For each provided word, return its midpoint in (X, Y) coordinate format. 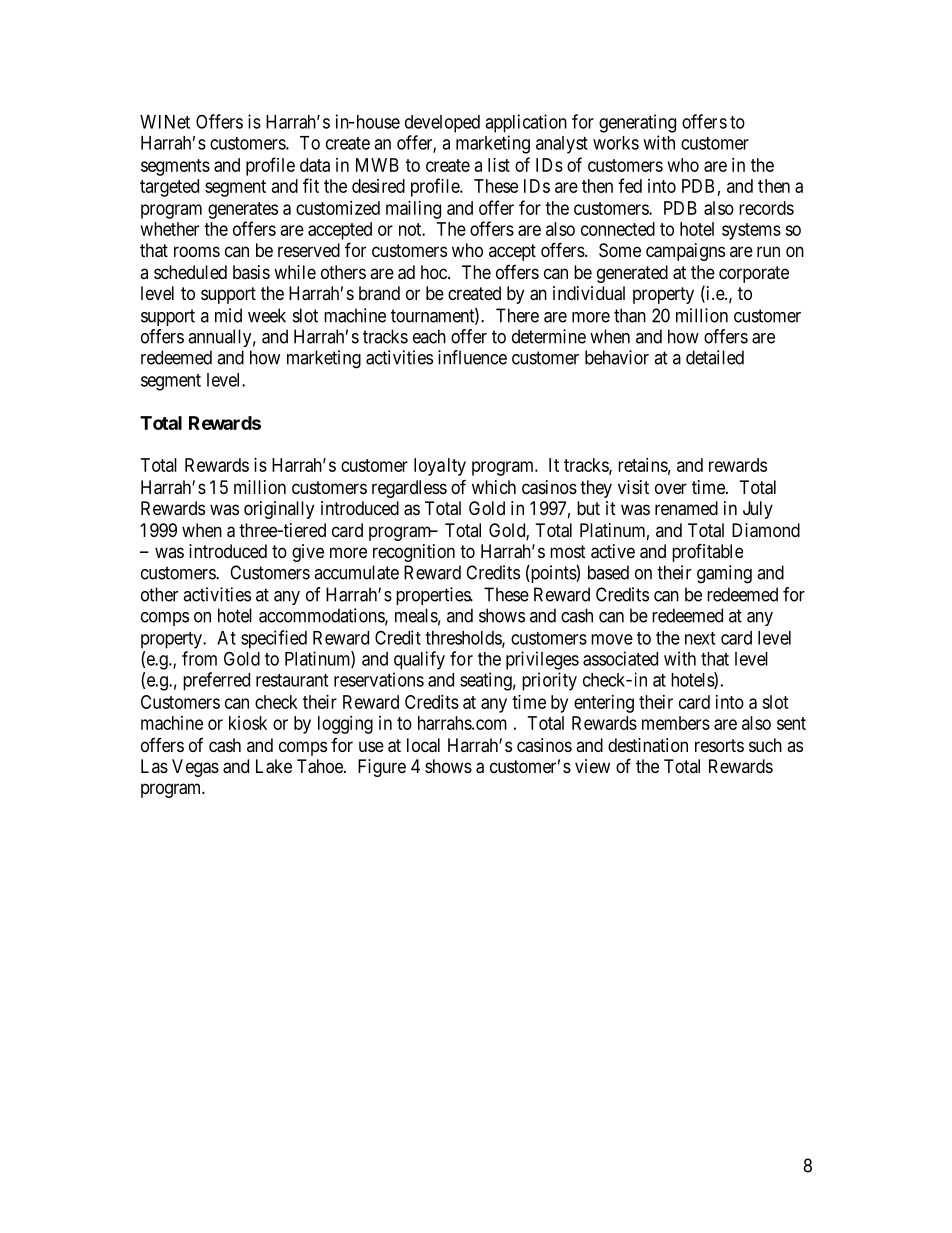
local (423, 745)
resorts (719, 745)
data (315, 165)
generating (637, 123)
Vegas (195, 768)
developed (442, 124)
